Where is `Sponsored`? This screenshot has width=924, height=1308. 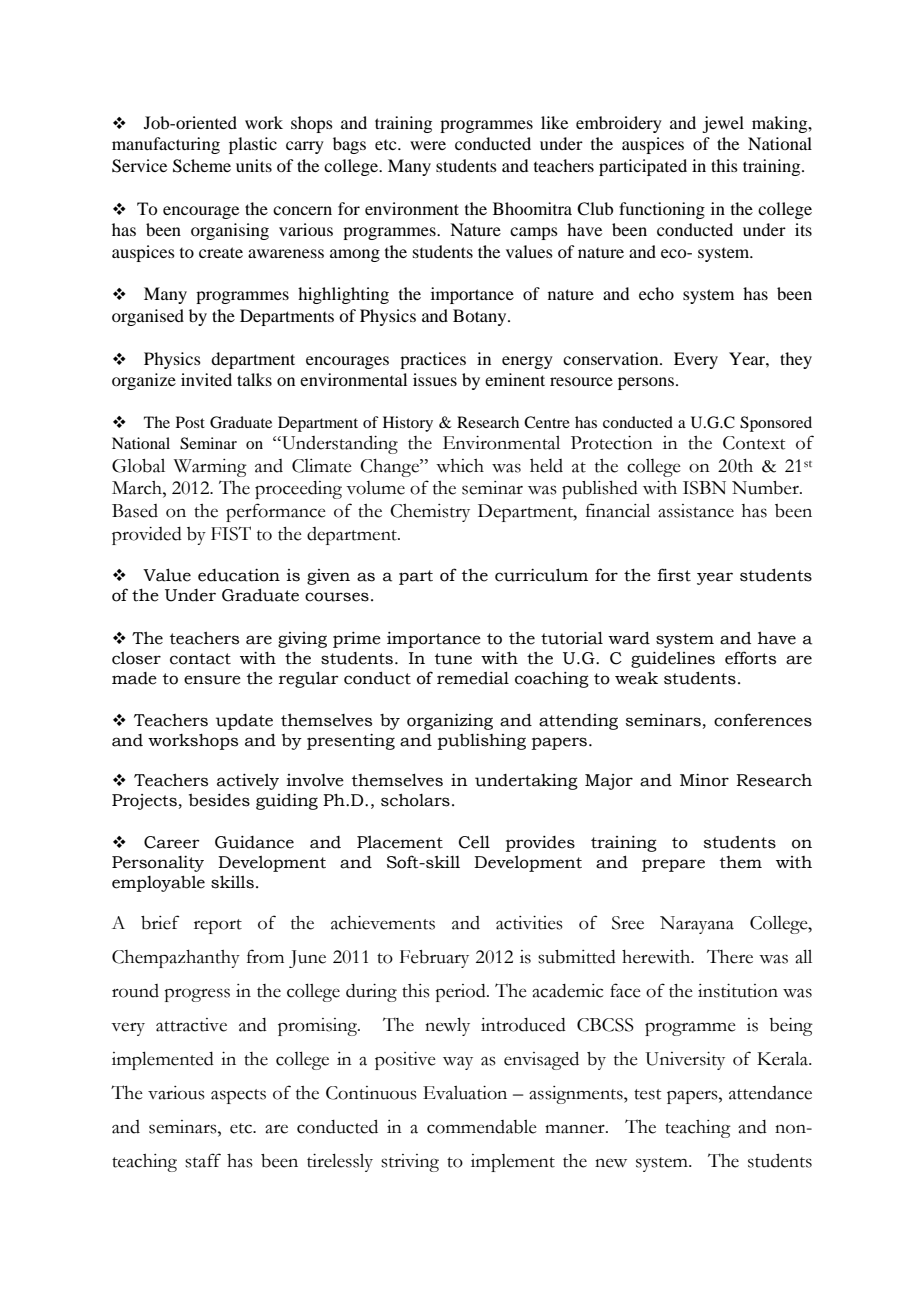 Sponsored is located at coordinates (776, 424).
